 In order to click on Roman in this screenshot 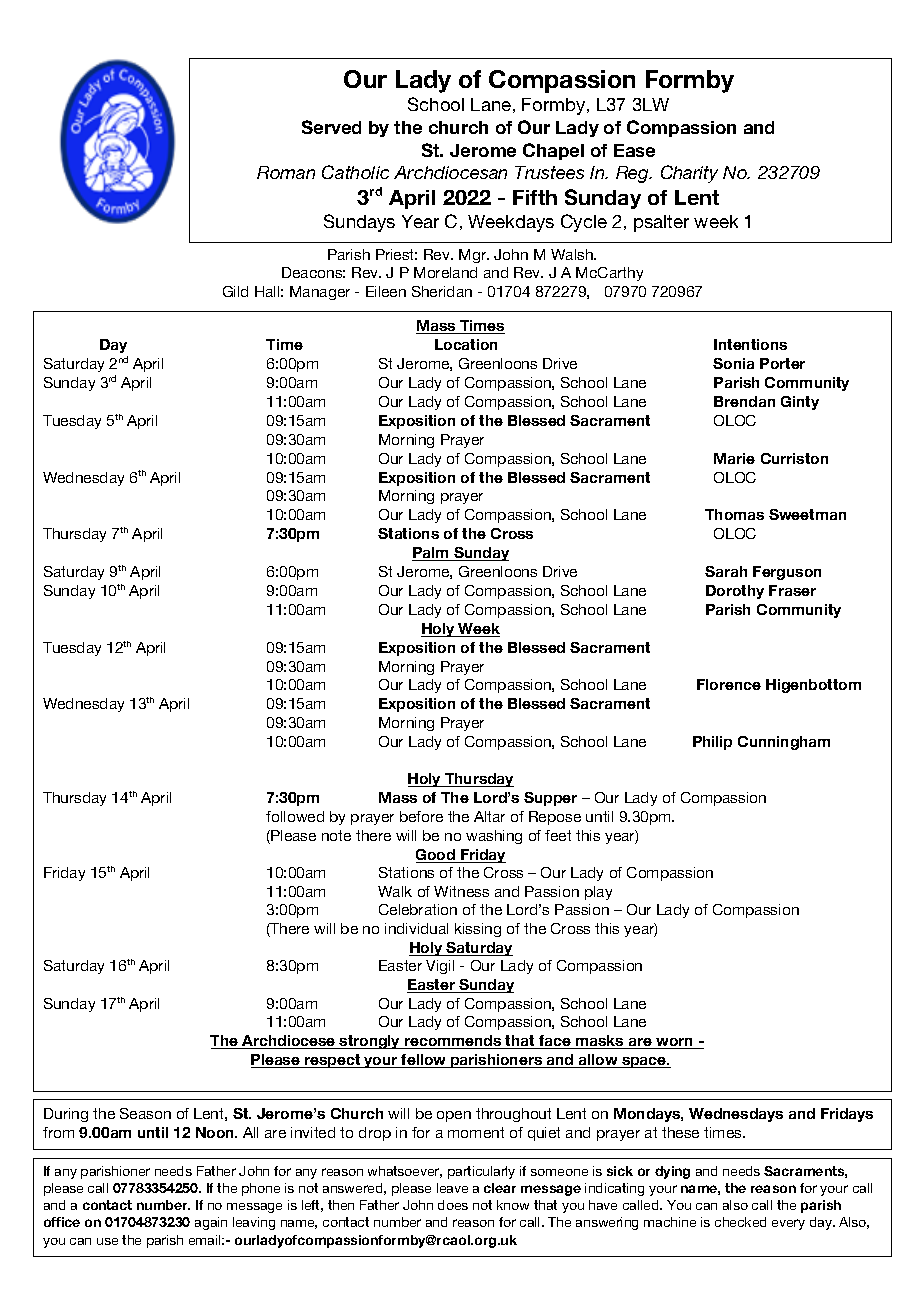, I will do `click(286, 172)`.
